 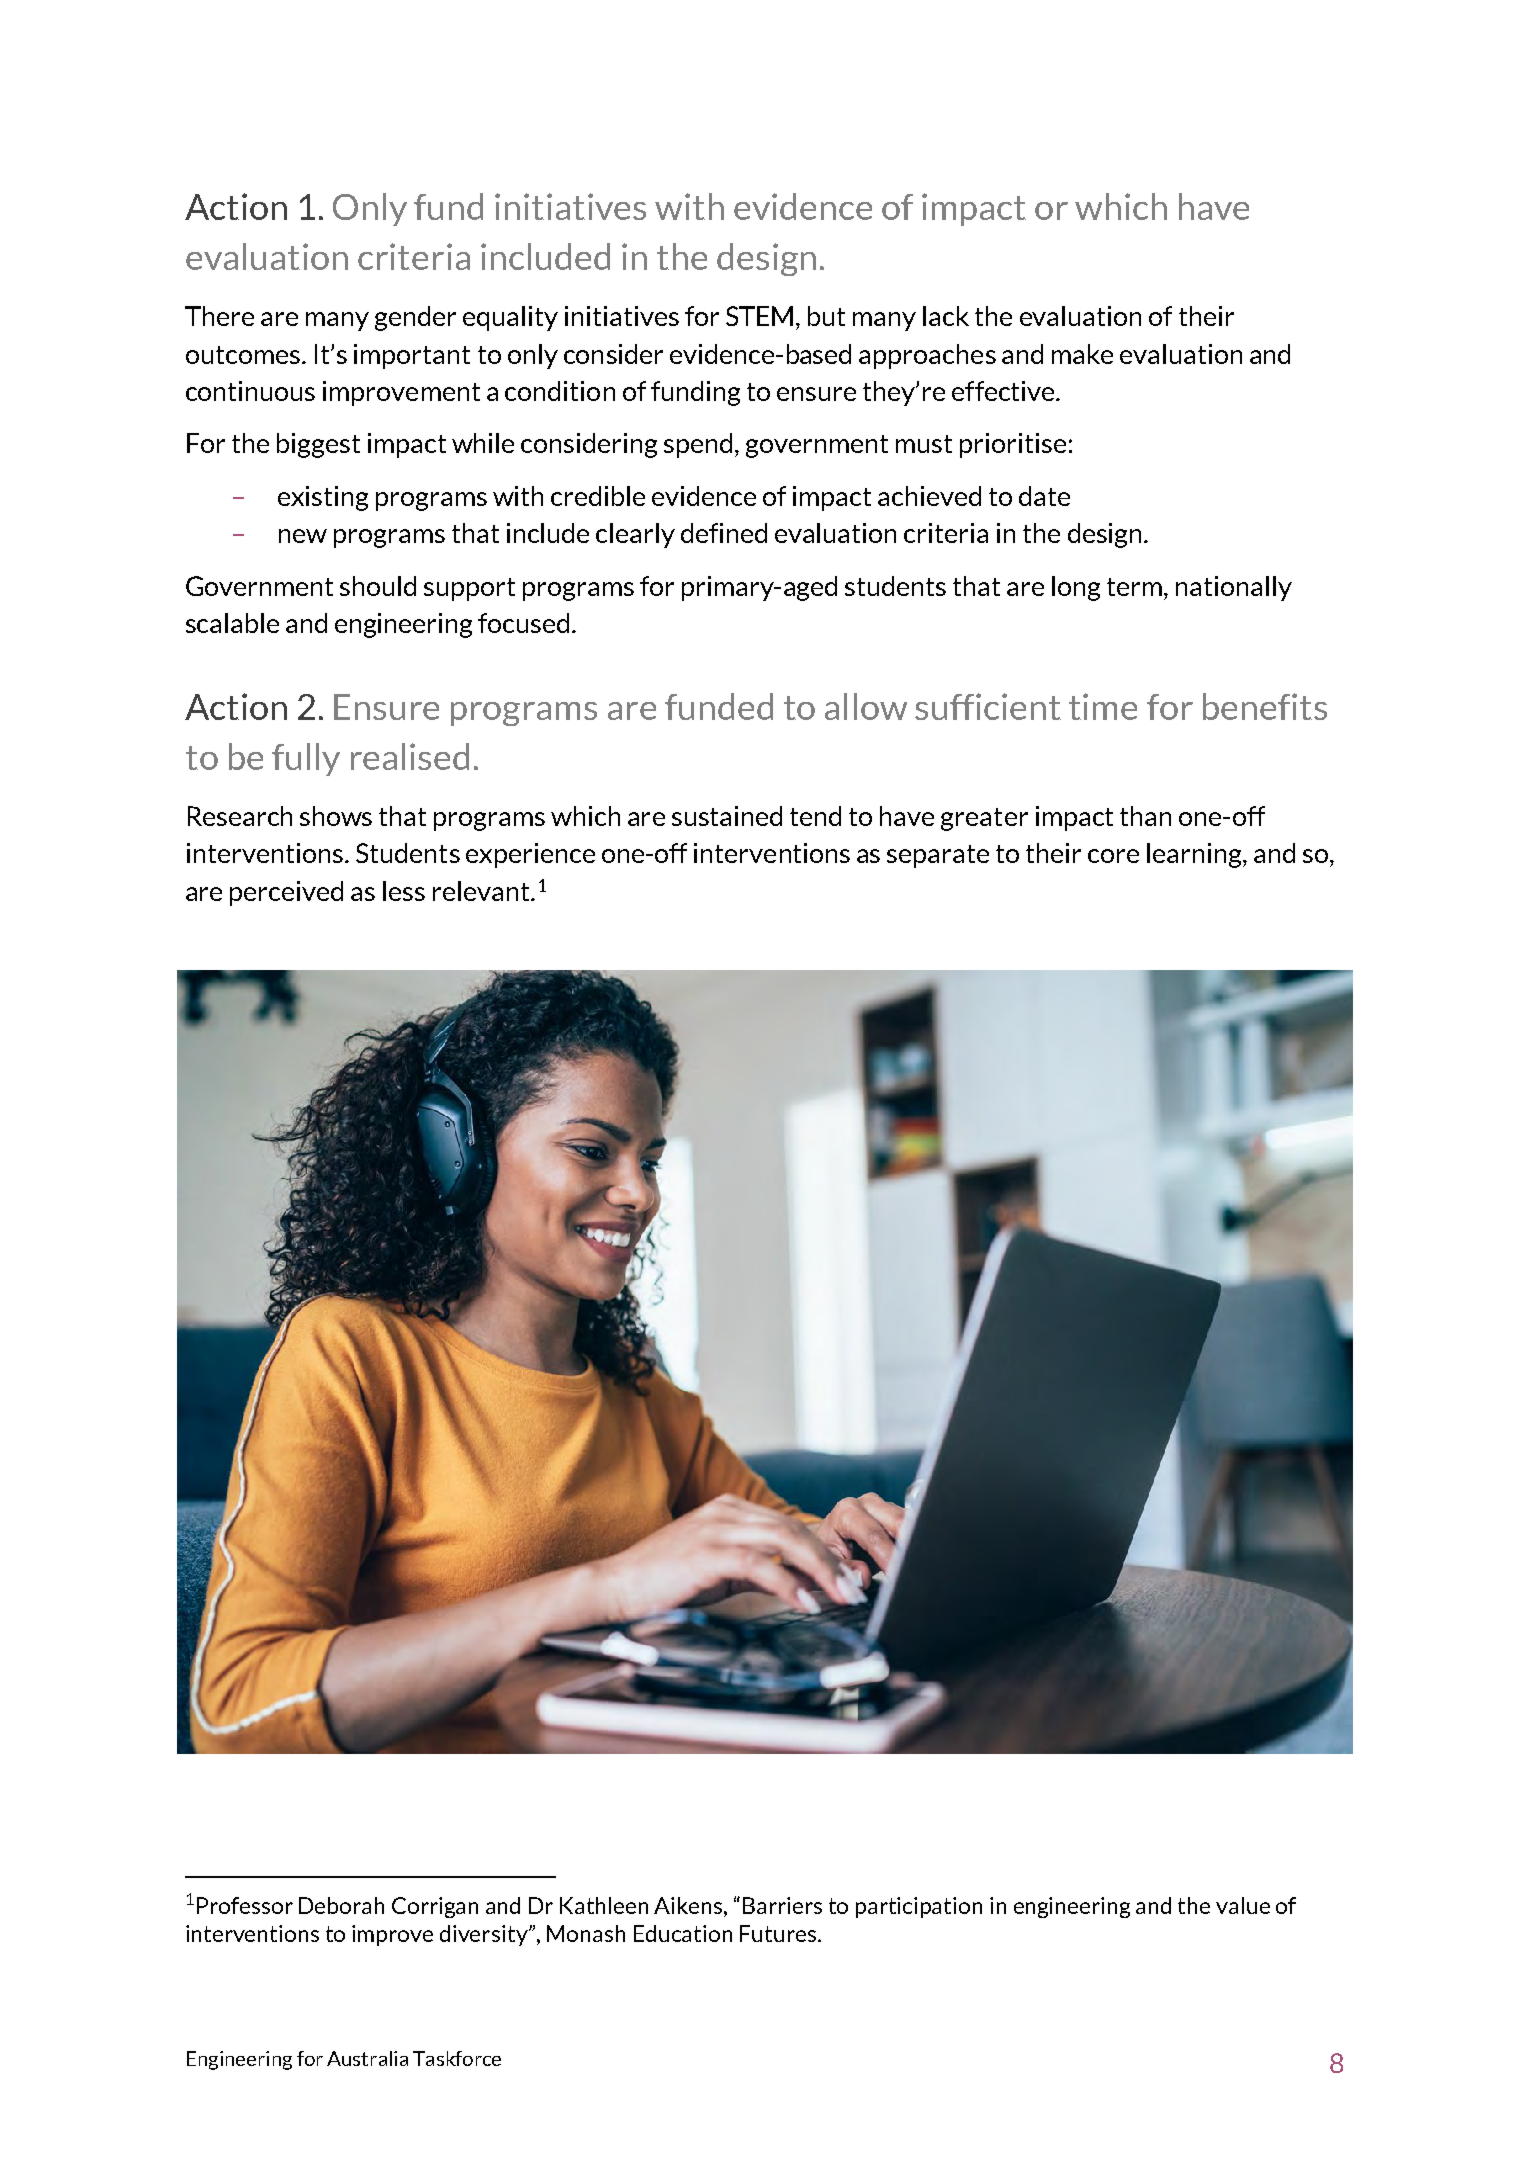 What do you see at coordinates (1082, 354) in the screenshot?
I see `make` at bounding box center [1082, 354].
